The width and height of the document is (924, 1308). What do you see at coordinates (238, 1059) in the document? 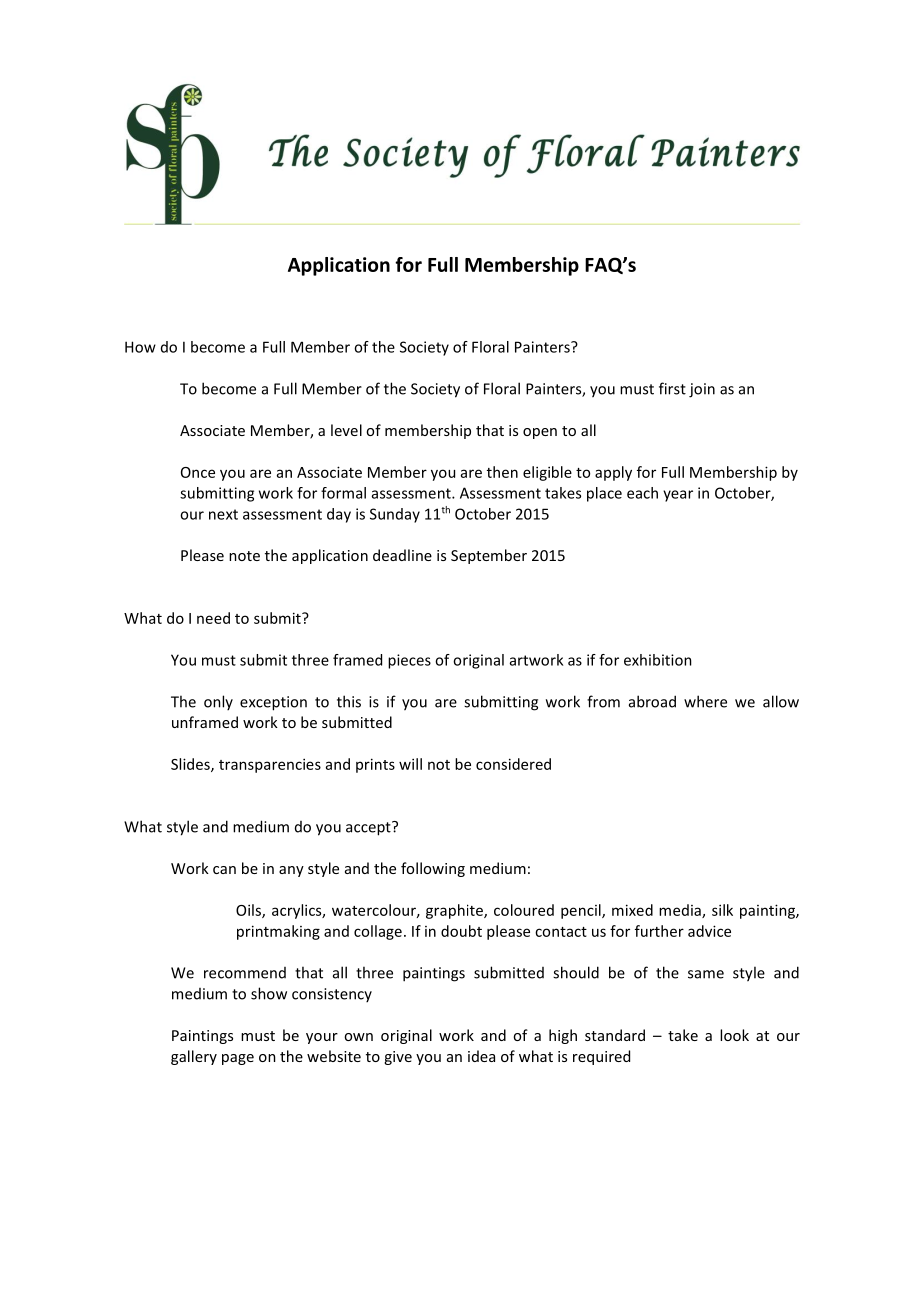
I see `page` at bounding box center [238, 1059].
